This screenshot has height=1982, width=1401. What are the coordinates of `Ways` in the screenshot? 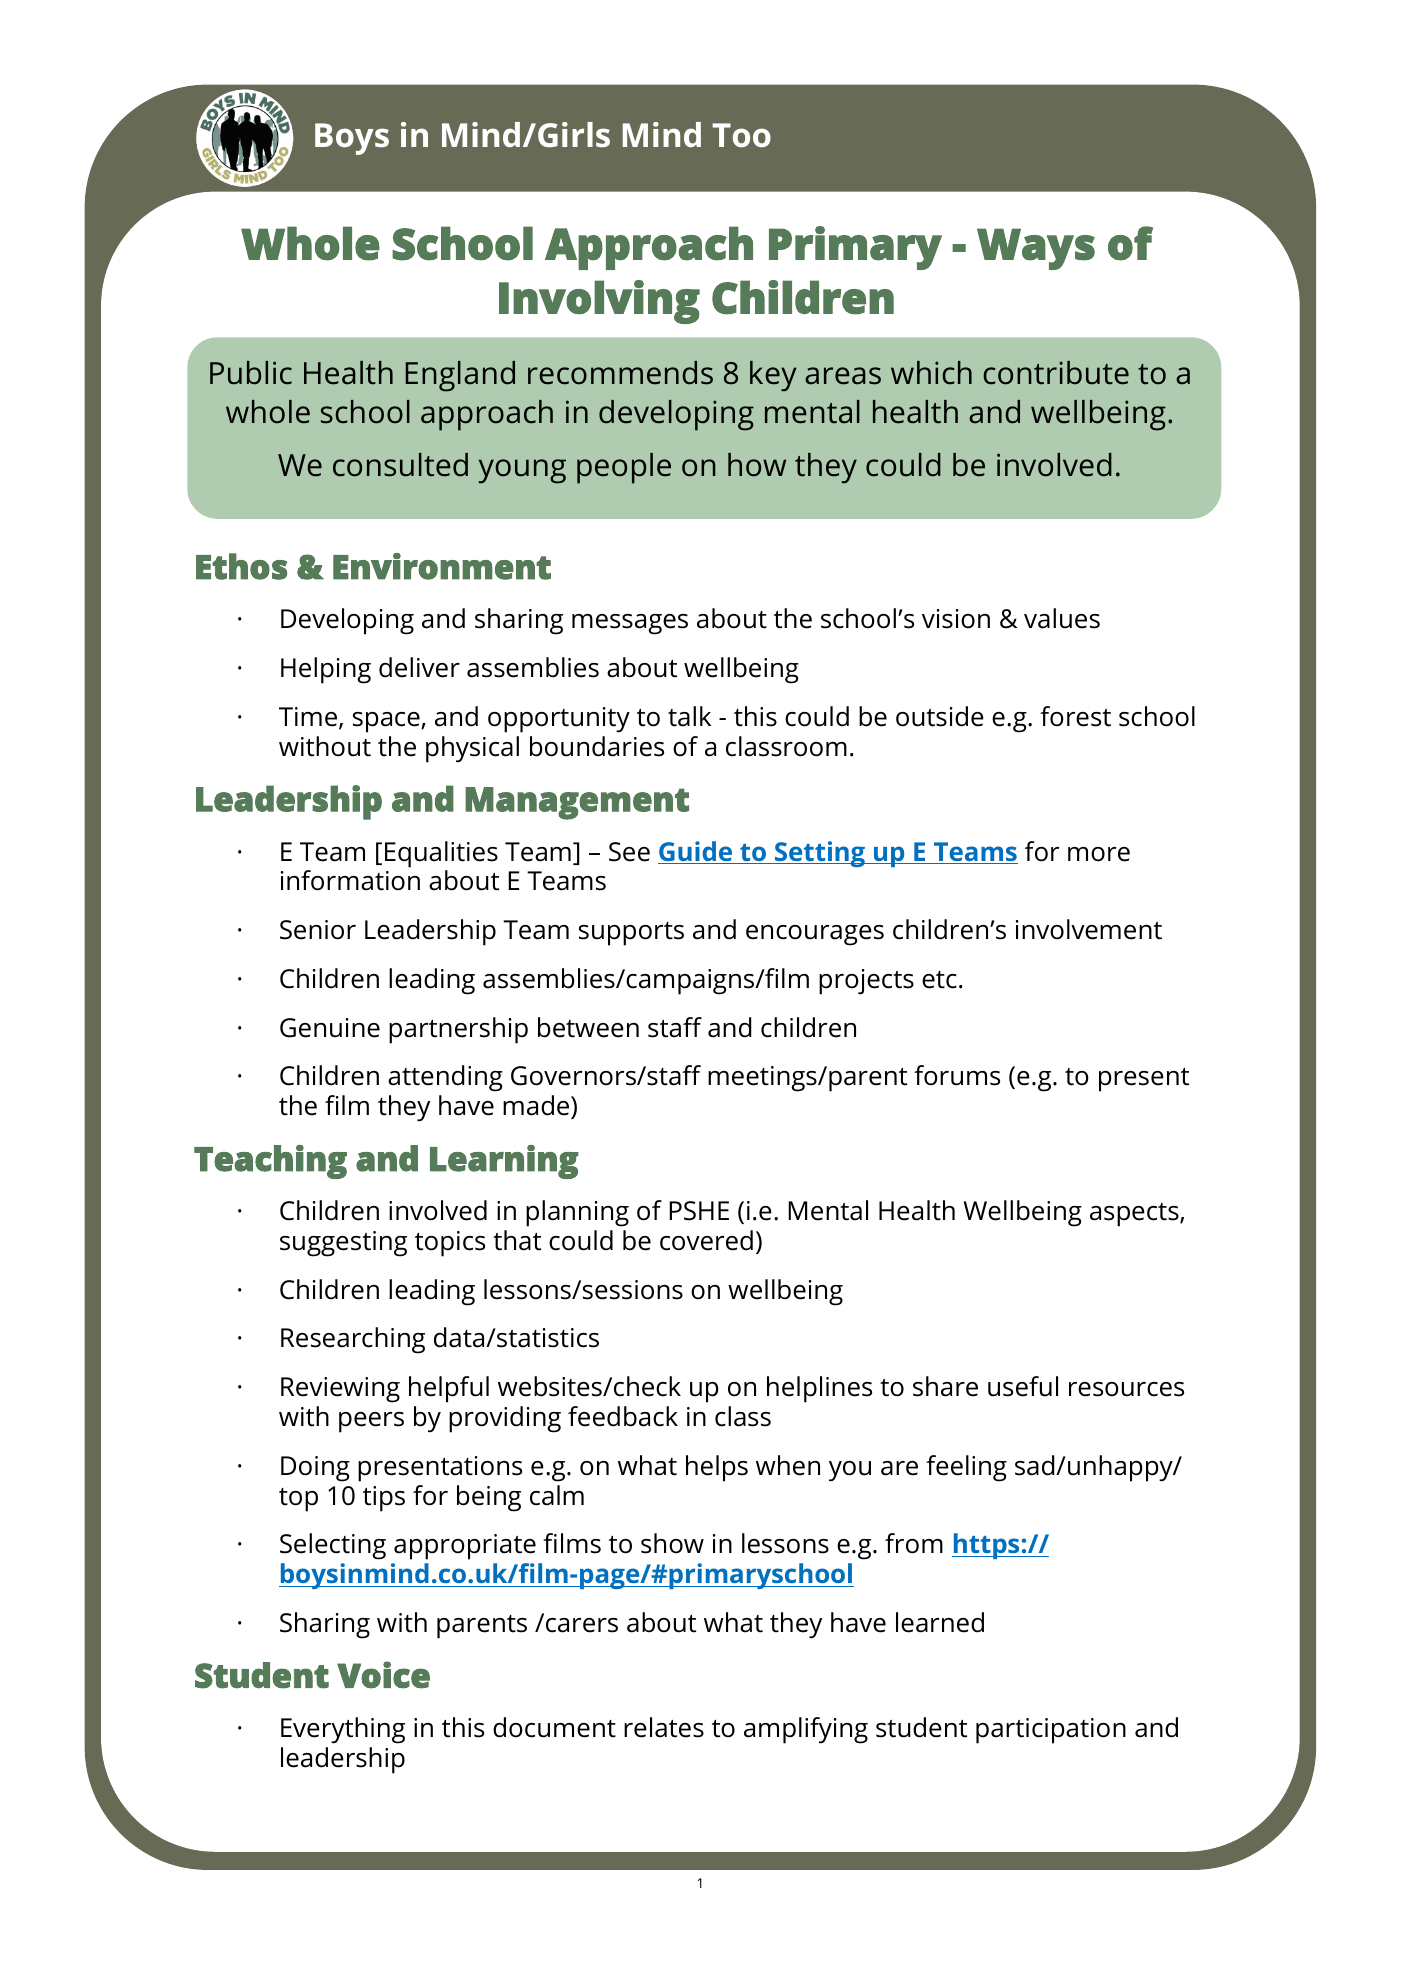 It's located at (1036, 249).
